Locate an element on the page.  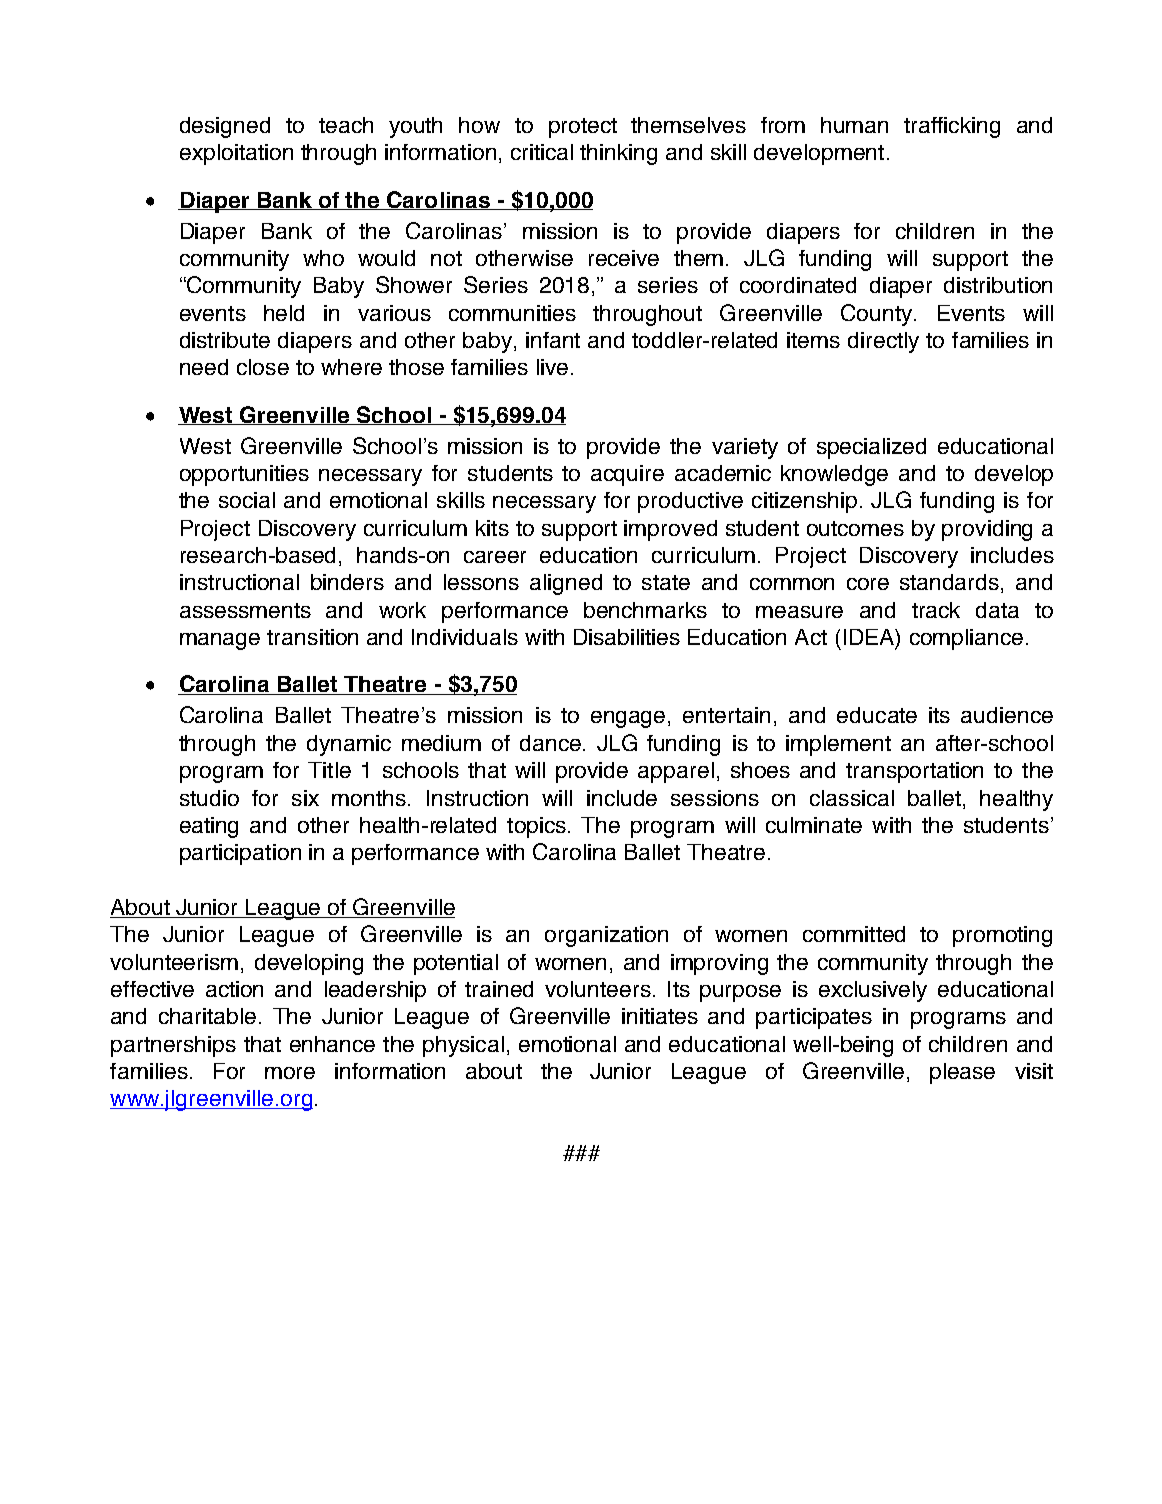
thinking is located at coordinates (618, 154).
